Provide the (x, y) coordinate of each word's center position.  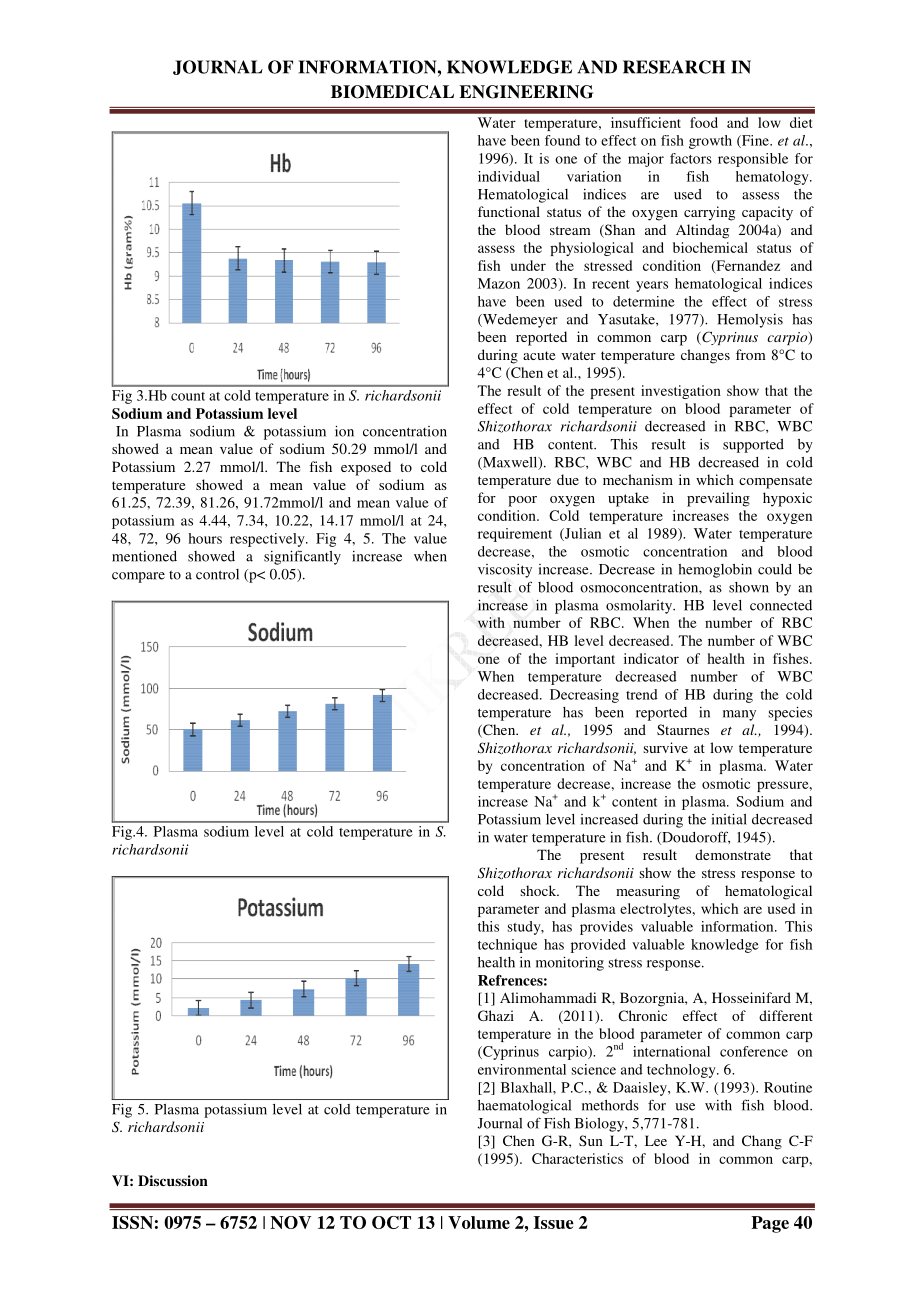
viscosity (505, 571)
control (217, 574)
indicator (651, 658)
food (704, 122)
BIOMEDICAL (392, 92)
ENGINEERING (526, 92)
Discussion (173, 1180)
